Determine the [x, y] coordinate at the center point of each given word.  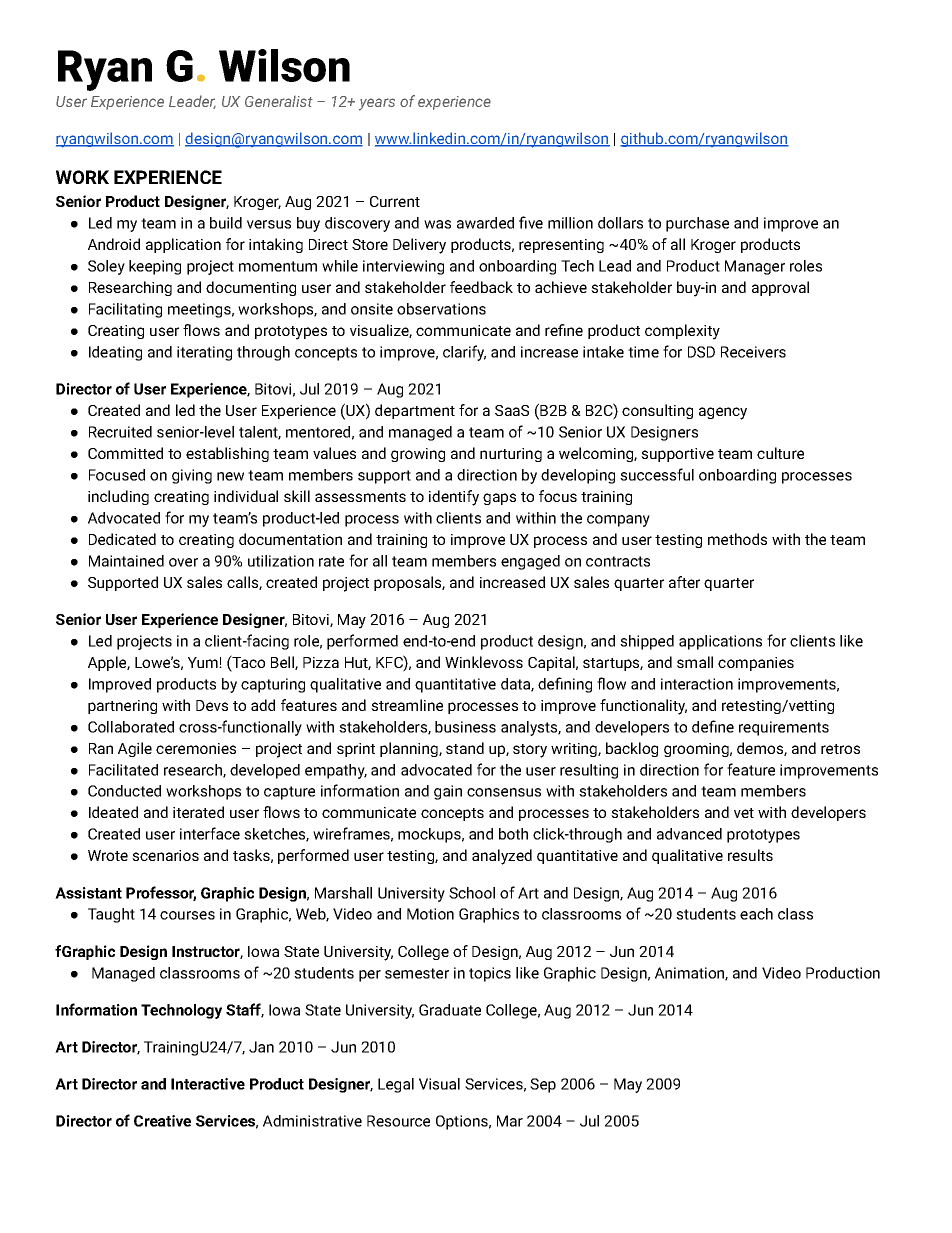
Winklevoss [484, 662]
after [684, 582]
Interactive [208, 1084]
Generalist [279, 101]
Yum [204, 662]
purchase [697, 224]
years [377, 104]
